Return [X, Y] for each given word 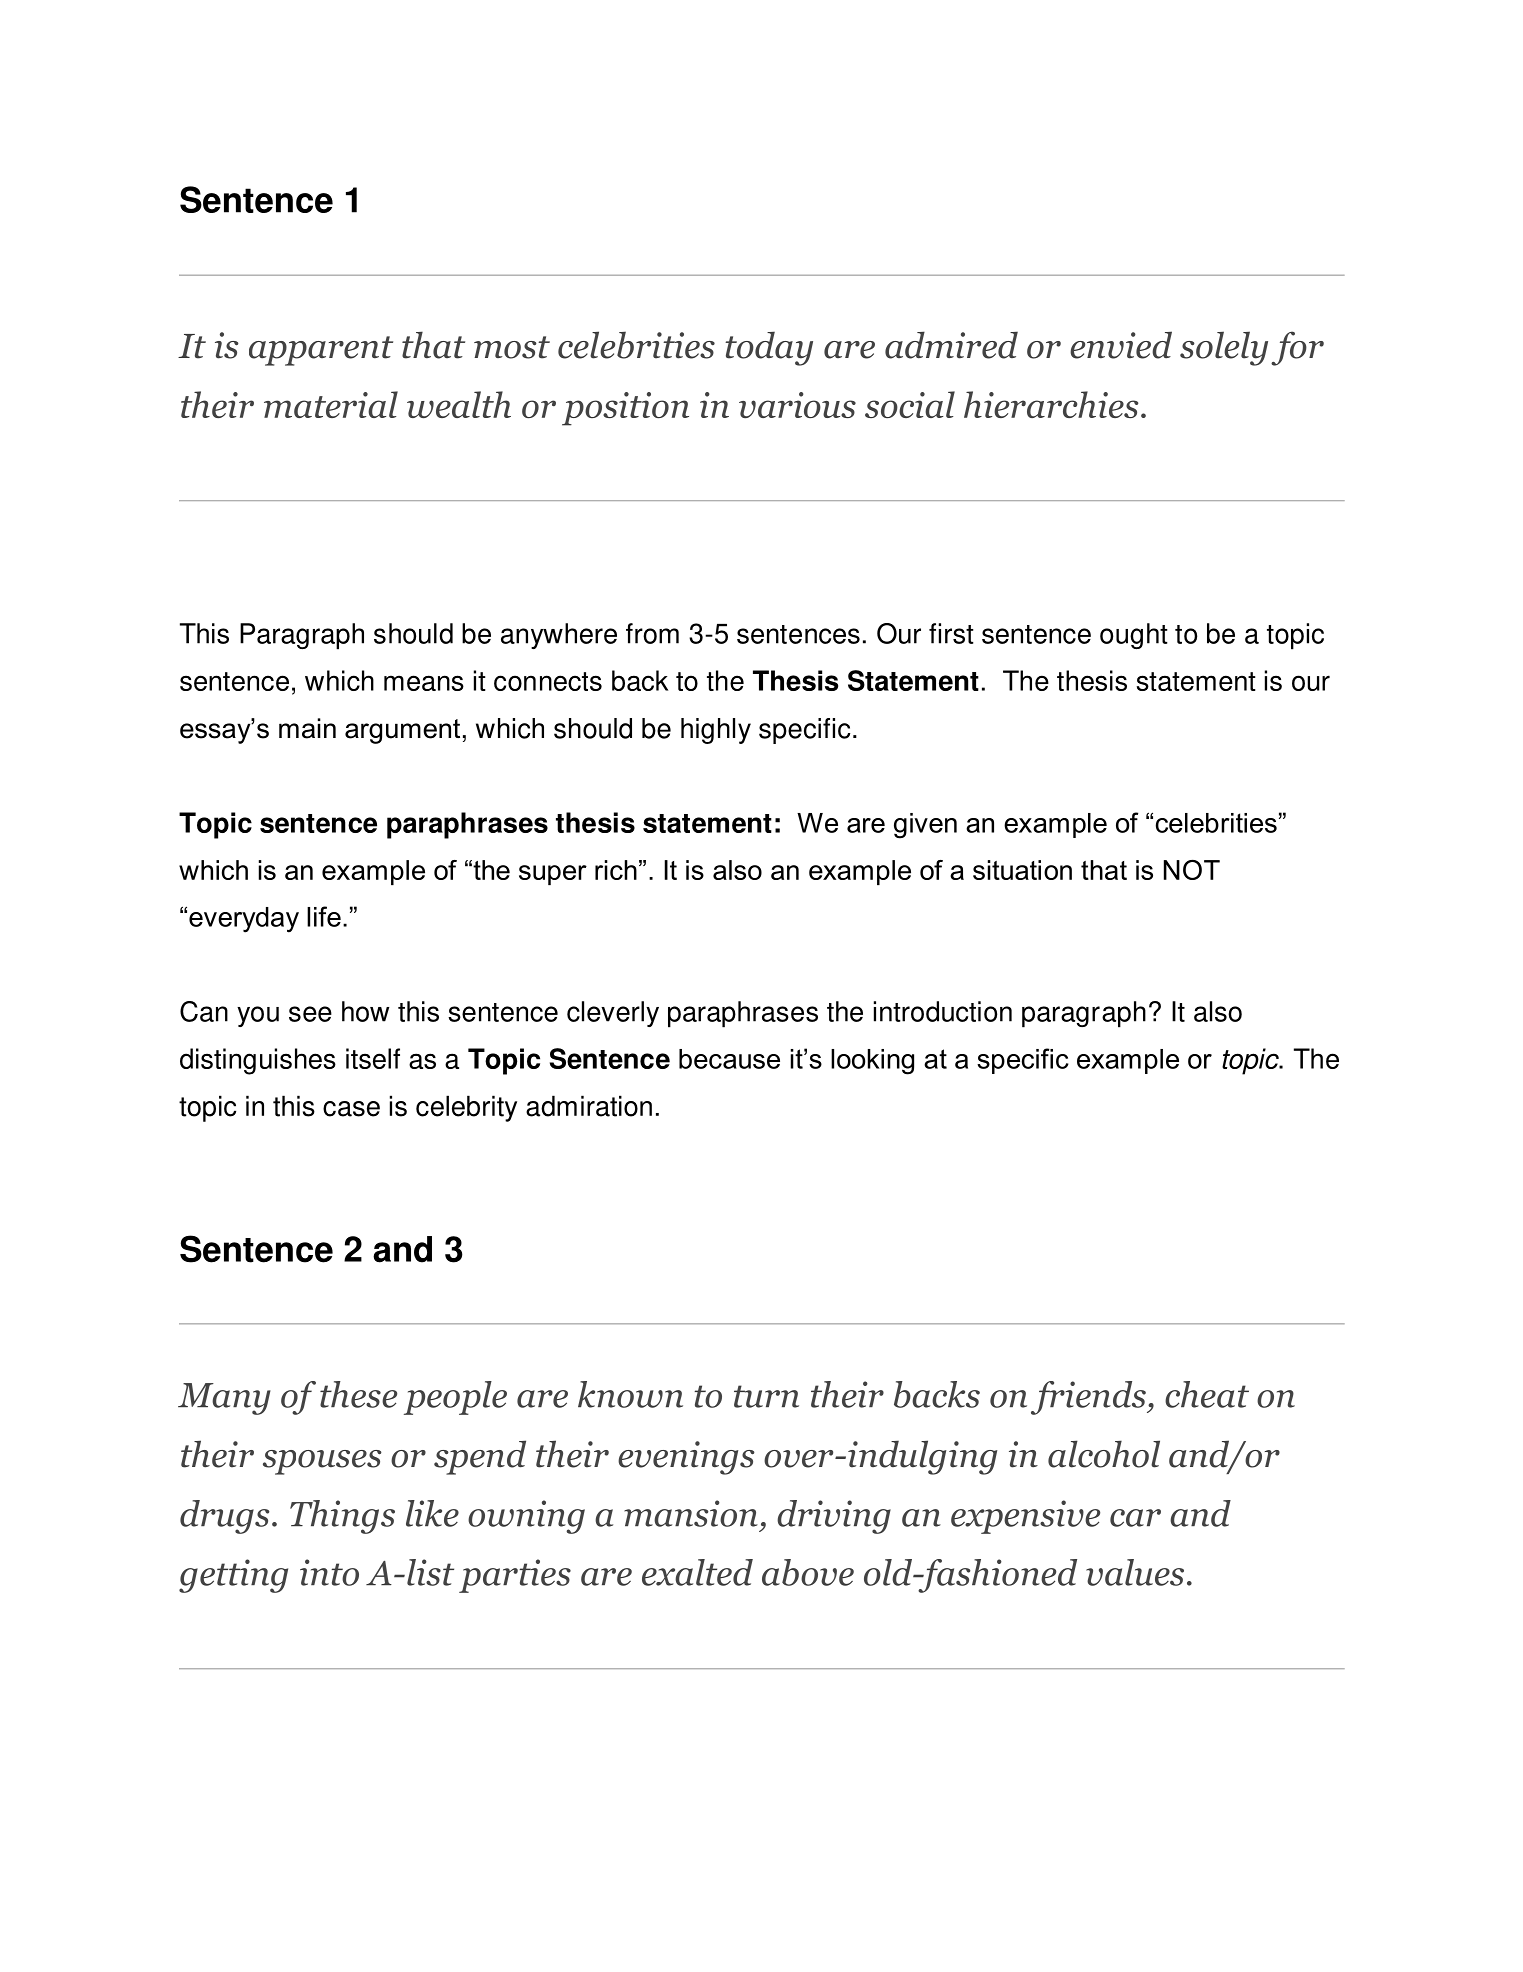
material [331, 404]
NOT [1192, 870]
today [769, 348]
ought [1134, 636]
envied [1121, 345]
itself [373, 1058]
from [652, 633]
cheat [1207, 1394]
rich [616, 870]
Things [342, 1517]
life [324, 916]
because [729, 1059]
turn [766, 1396]
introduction [943, 1011]
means [424, 683]
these [358, 1394]
